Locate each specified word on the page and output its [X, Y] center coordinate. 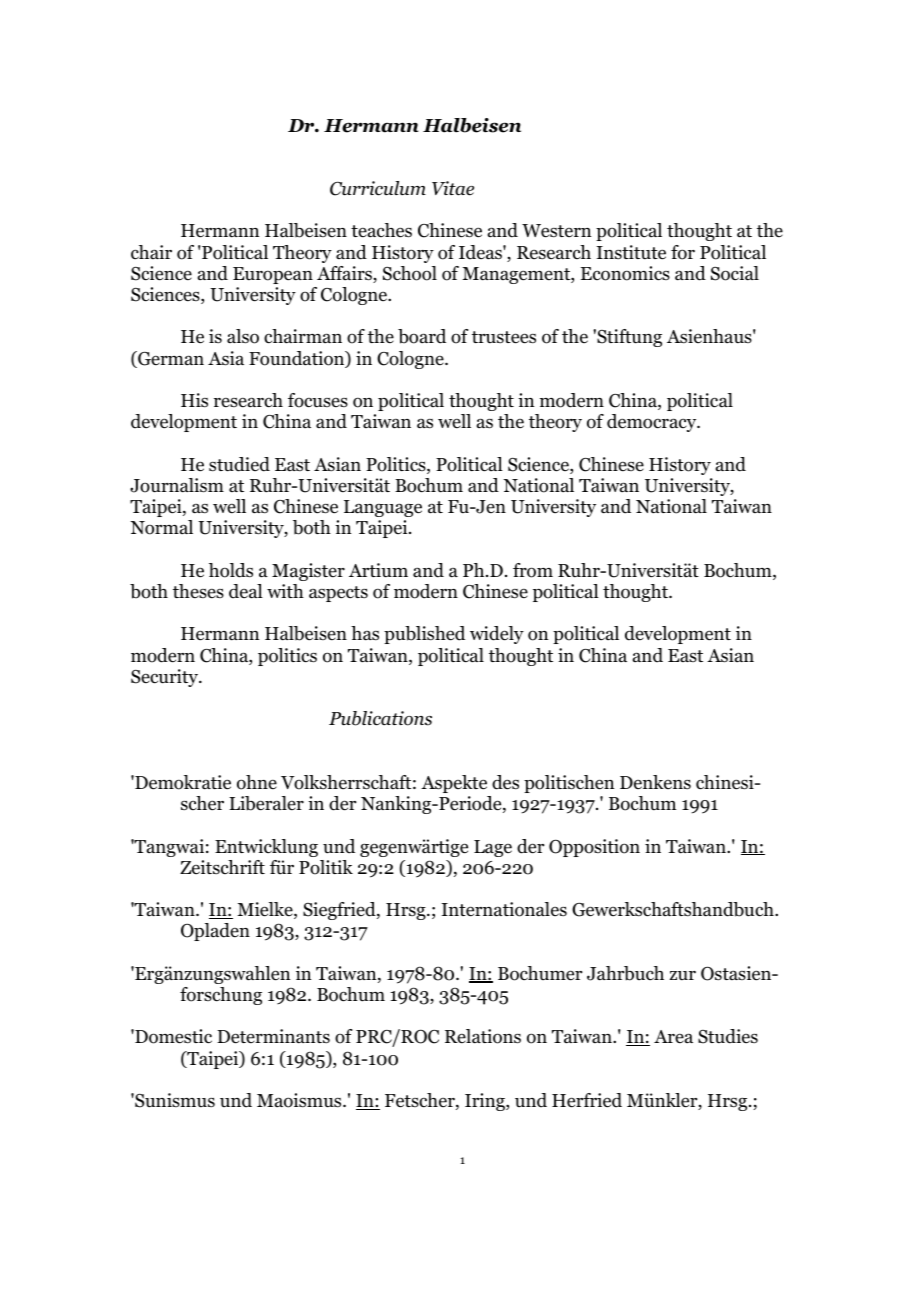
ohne [257, 782]
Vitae [453, 188]
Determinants [273, 1036]
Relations [483, 1036]
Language [383, 508]
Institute [631, 252]
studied [239, 464]
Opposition [594, 848]
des [505, 782]
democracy [653, 423]
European [273, 275]
